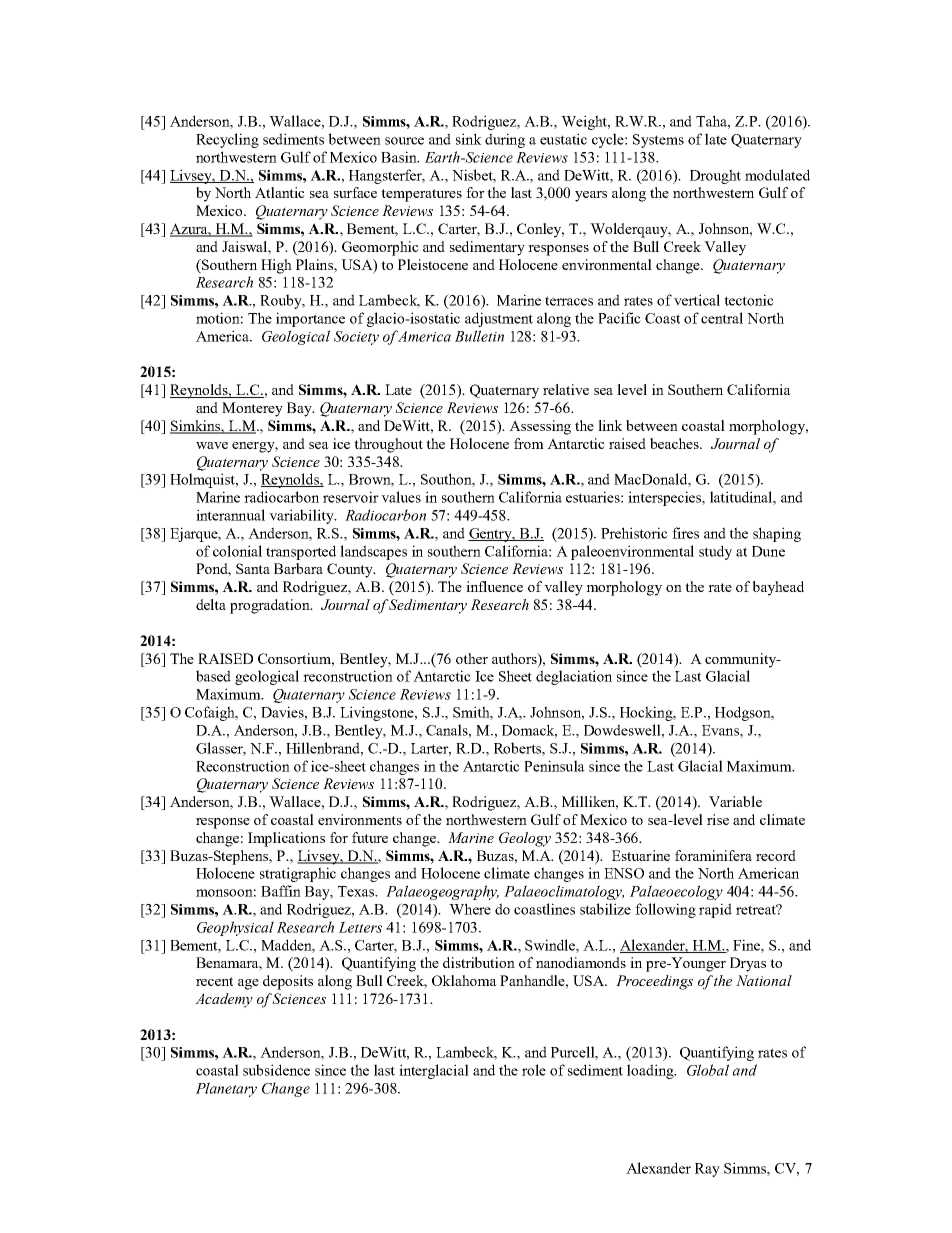 This screenshot has height=1233, width=952. I want to click on Drought, so click(715, 176).
